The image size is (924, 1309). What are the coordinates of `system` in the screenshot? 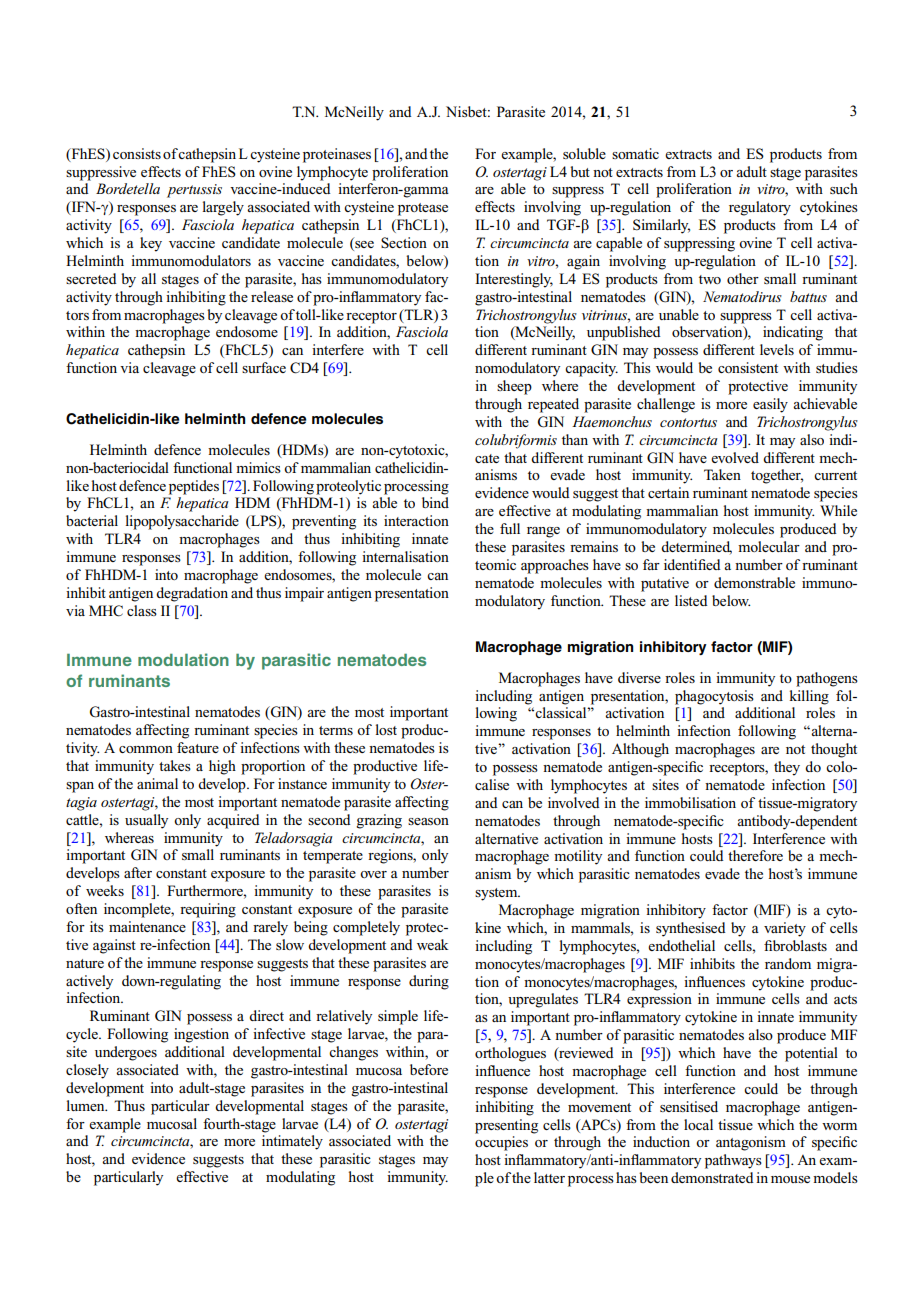 It's located at (497, 894).
